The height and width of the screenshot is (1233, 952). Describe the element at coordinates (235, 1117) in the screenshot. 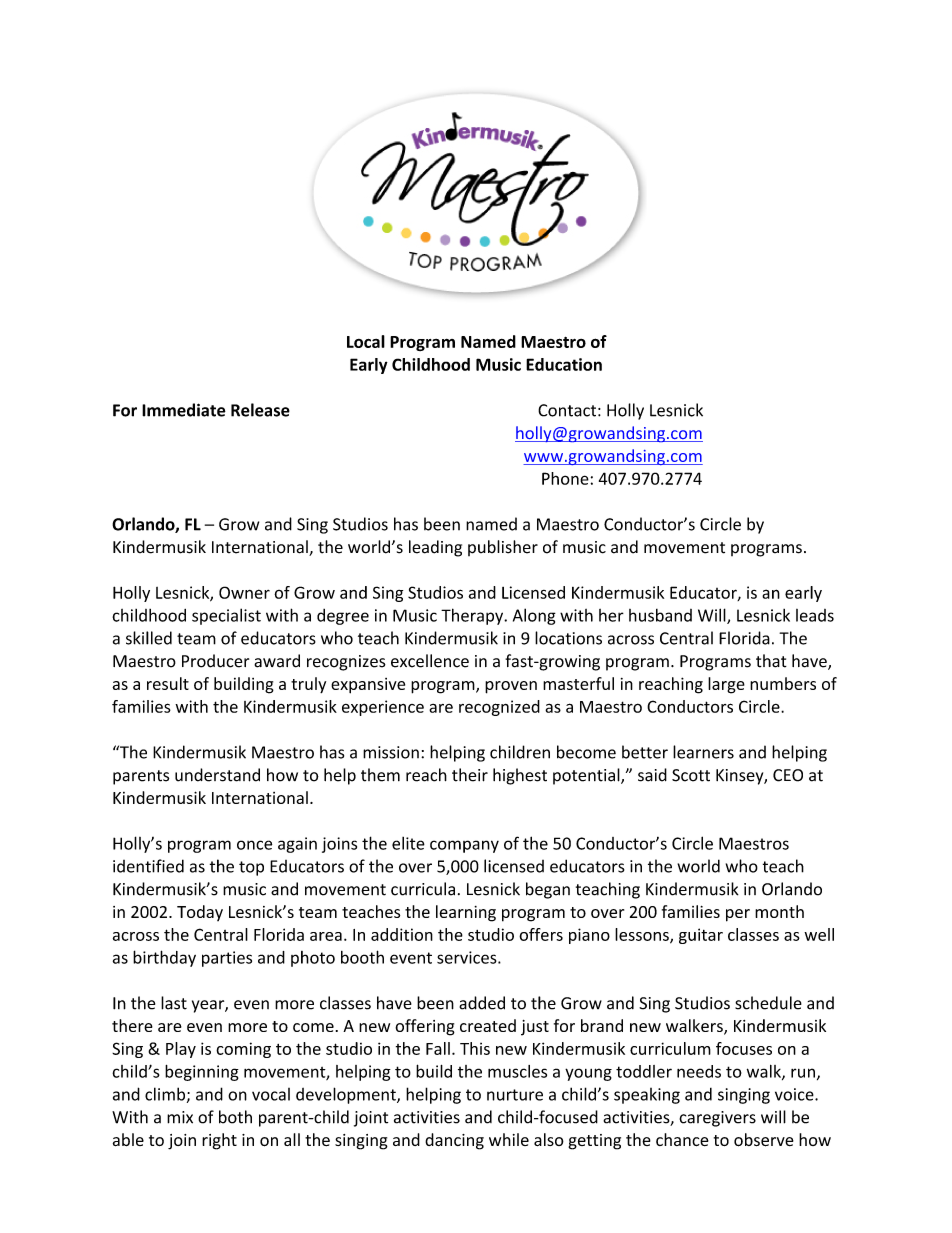

I see `both` at that location.
